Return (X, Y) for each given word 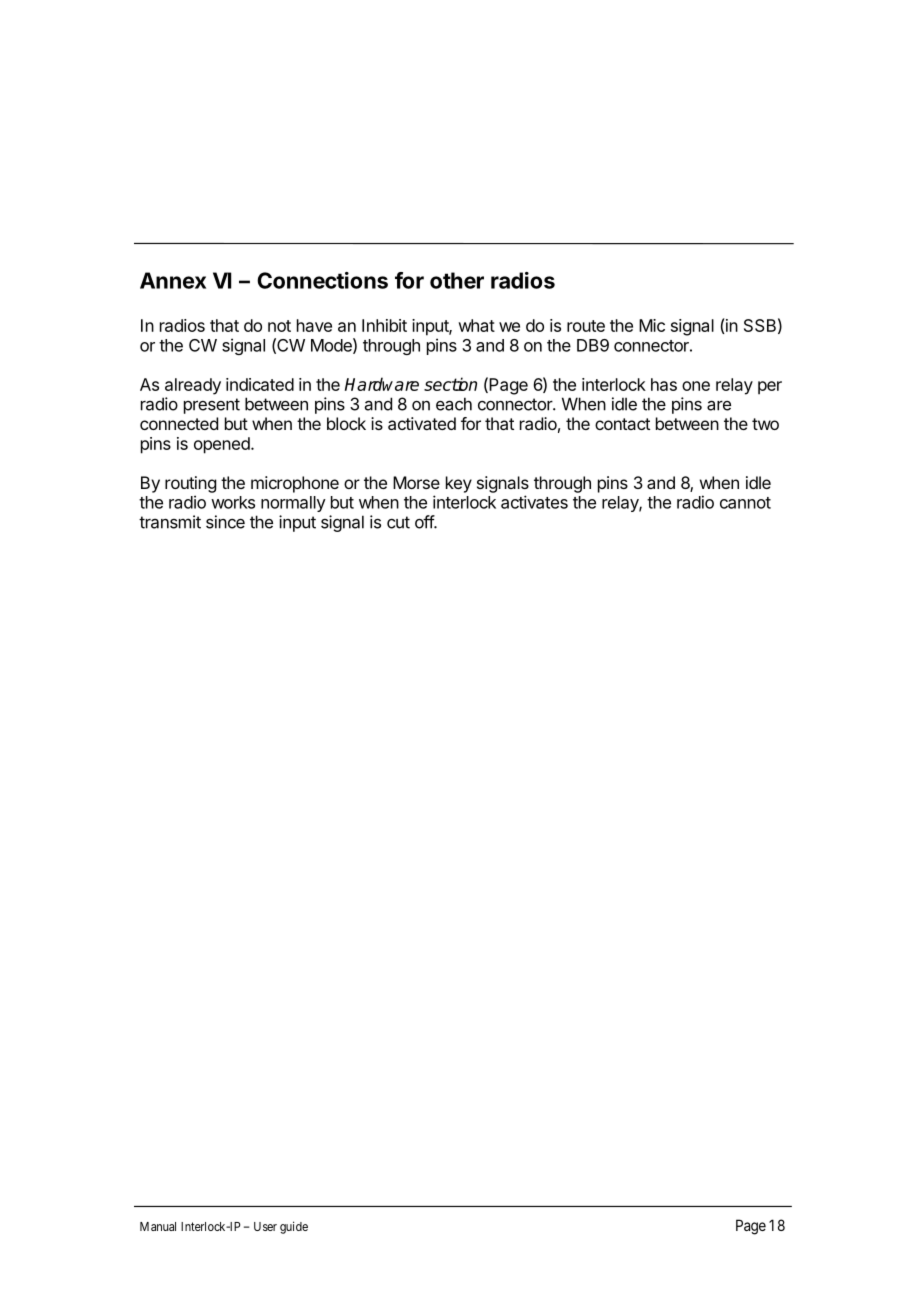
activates (534, 502)
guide (294, 1227)
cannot (745, 503)
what (476, 325)
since (225, 522)
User (265, 1226)
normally (293, 504)
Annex (173, 280)
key (459, 484)
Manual (158, 1226)
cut (398, 522)
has (664, 384)
